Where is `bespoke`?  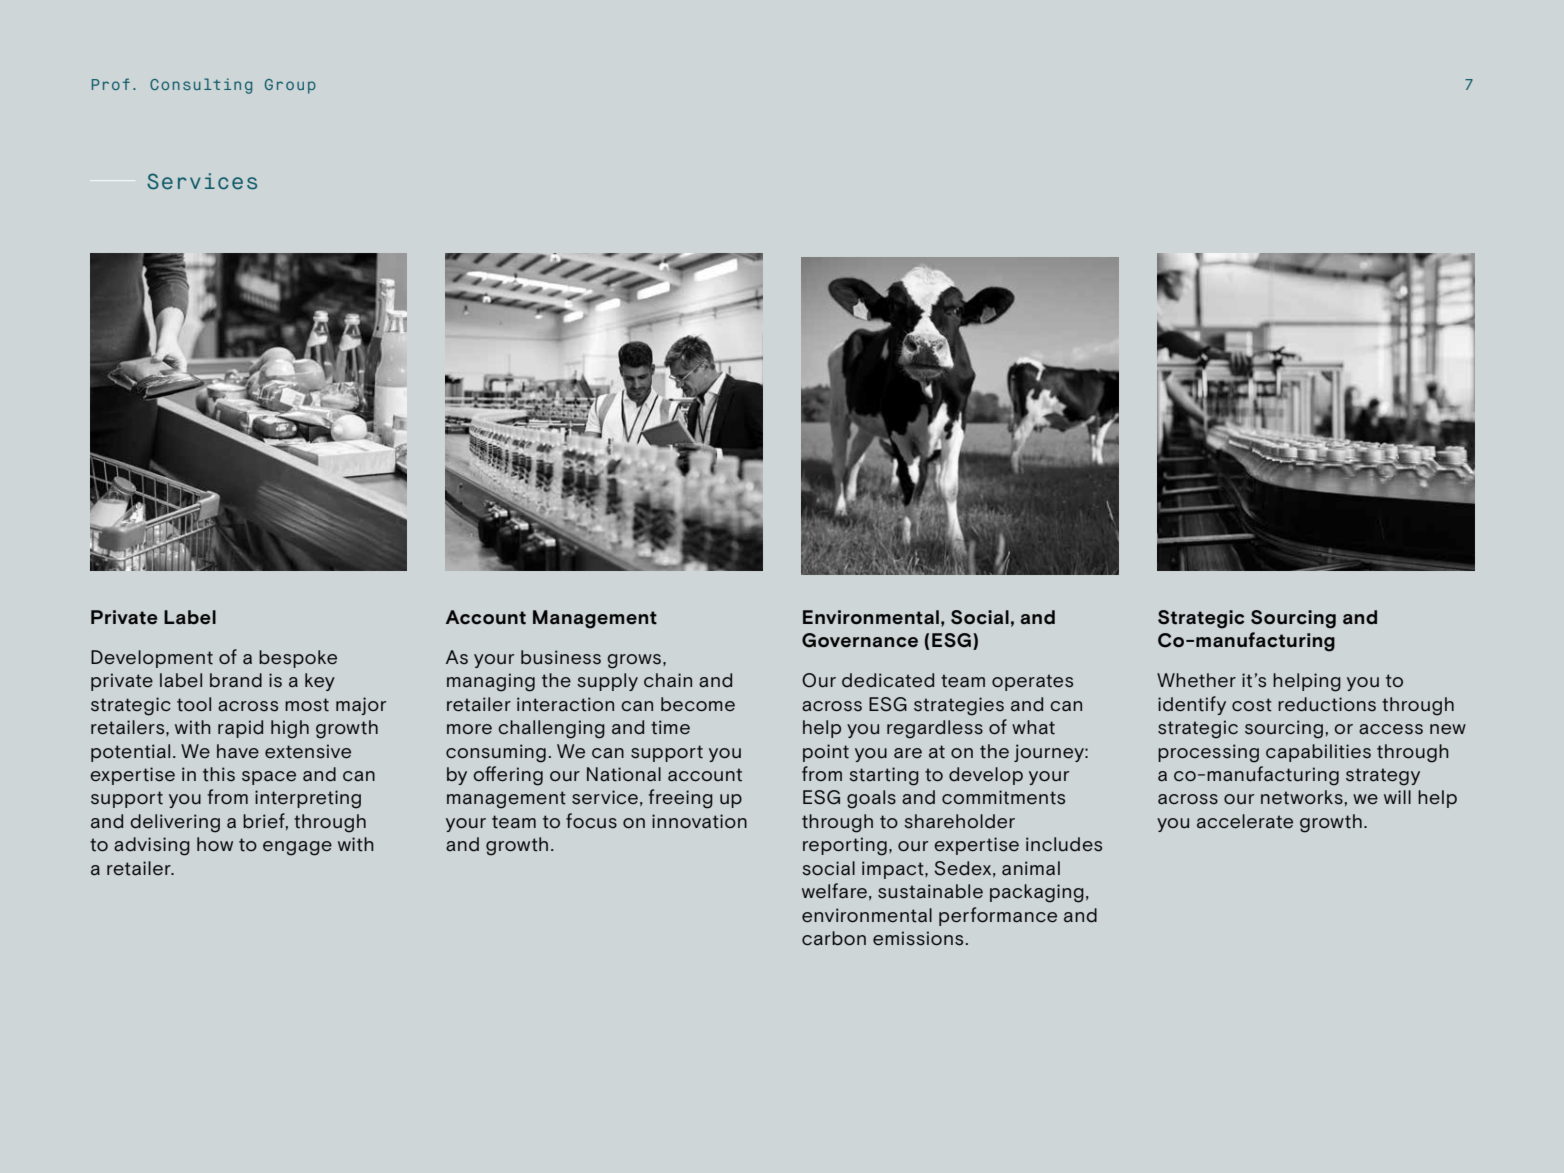
bespoke is located at coordinates (298, 659).
